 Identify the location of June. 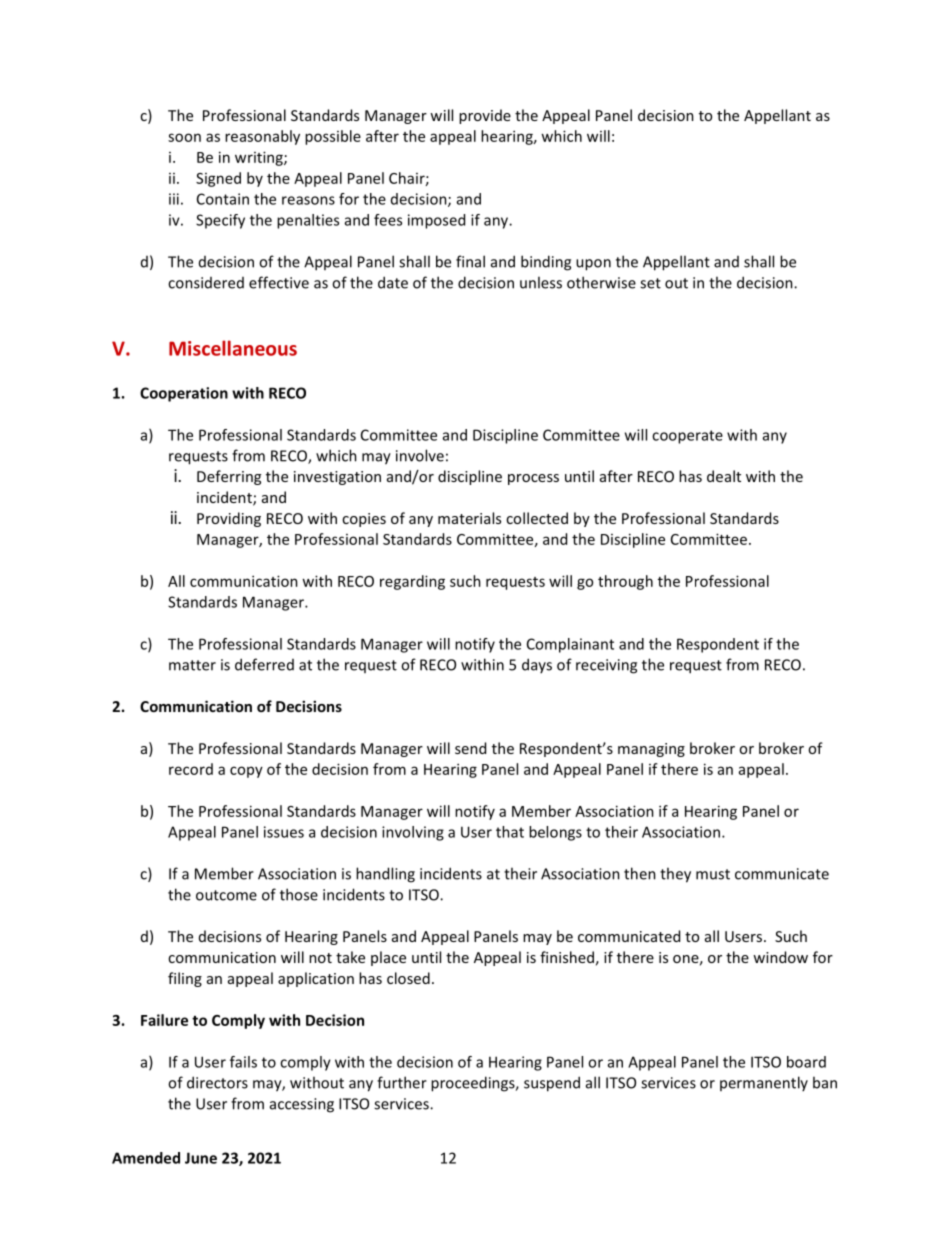
(201, 1158).
